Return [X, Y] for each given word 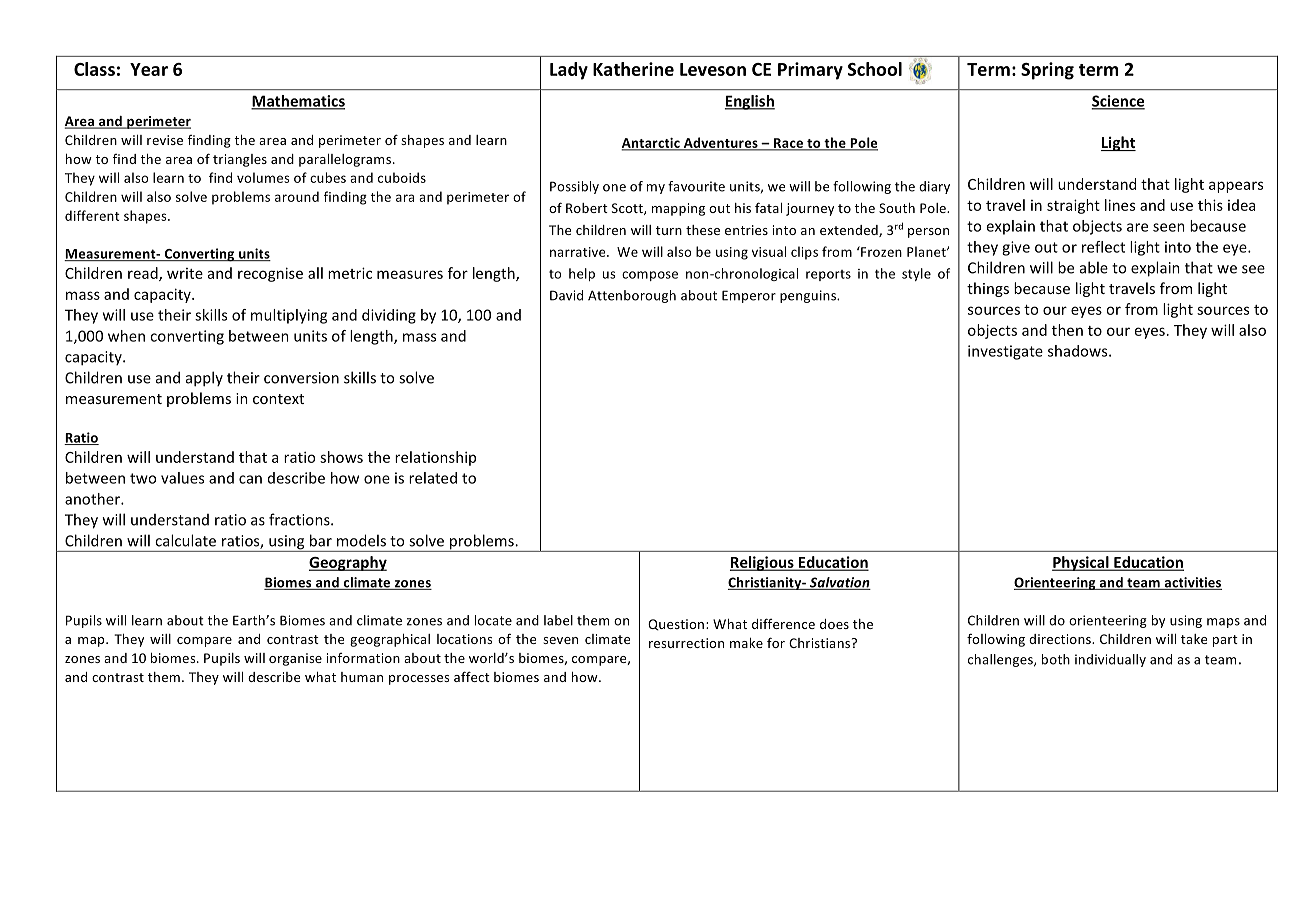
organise [295, 659]
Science [1118, 102]
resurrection [686, 643]
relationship [435, 458]
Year [149, 69]
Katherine [633, 69]
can [250, 479]
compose [650, 276]
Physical [1081, 563]
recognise [270, 274]
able [1094, 267]
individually [1110, 660]
